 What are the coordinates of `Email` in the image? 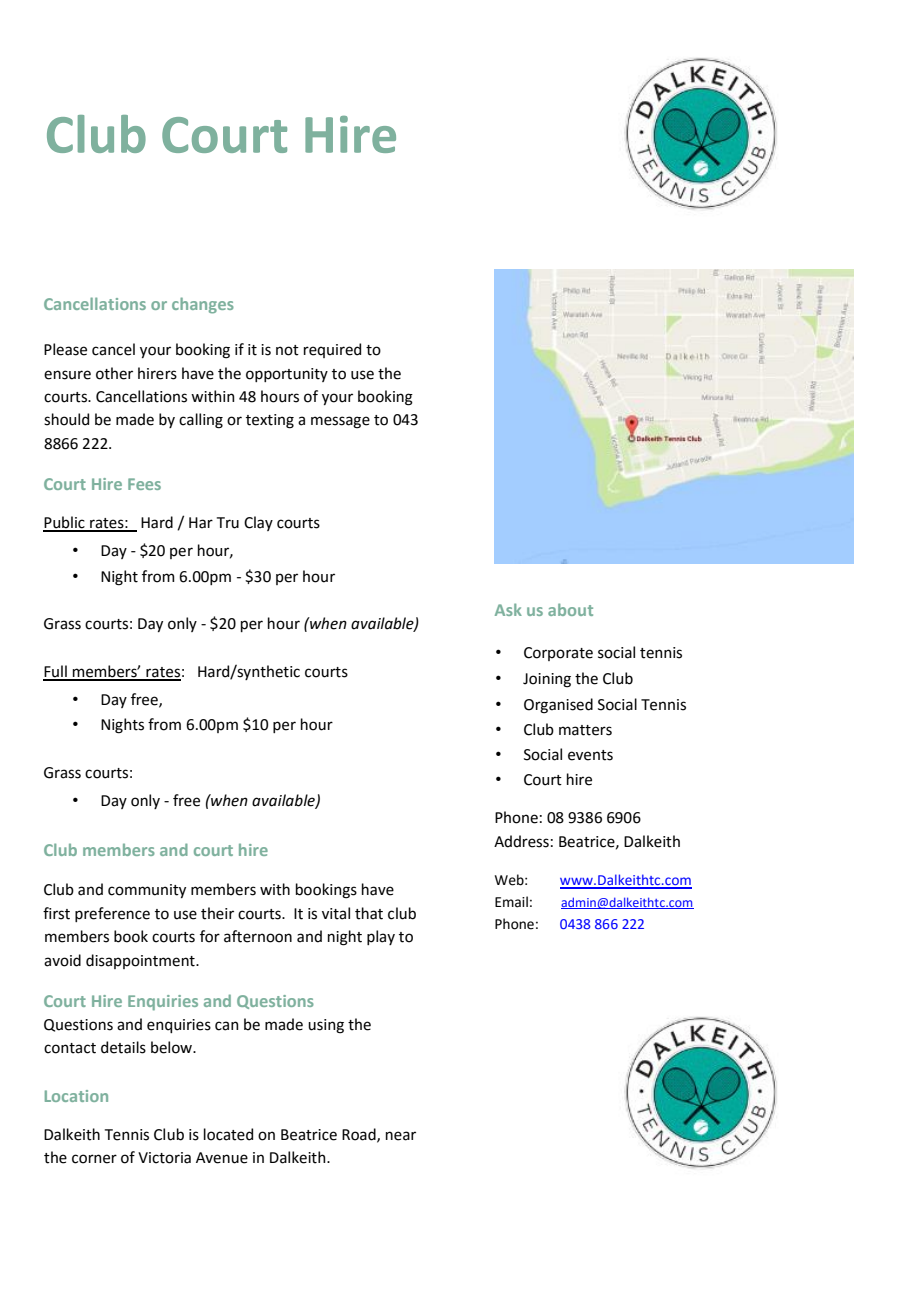 It's located at (511, 902).
